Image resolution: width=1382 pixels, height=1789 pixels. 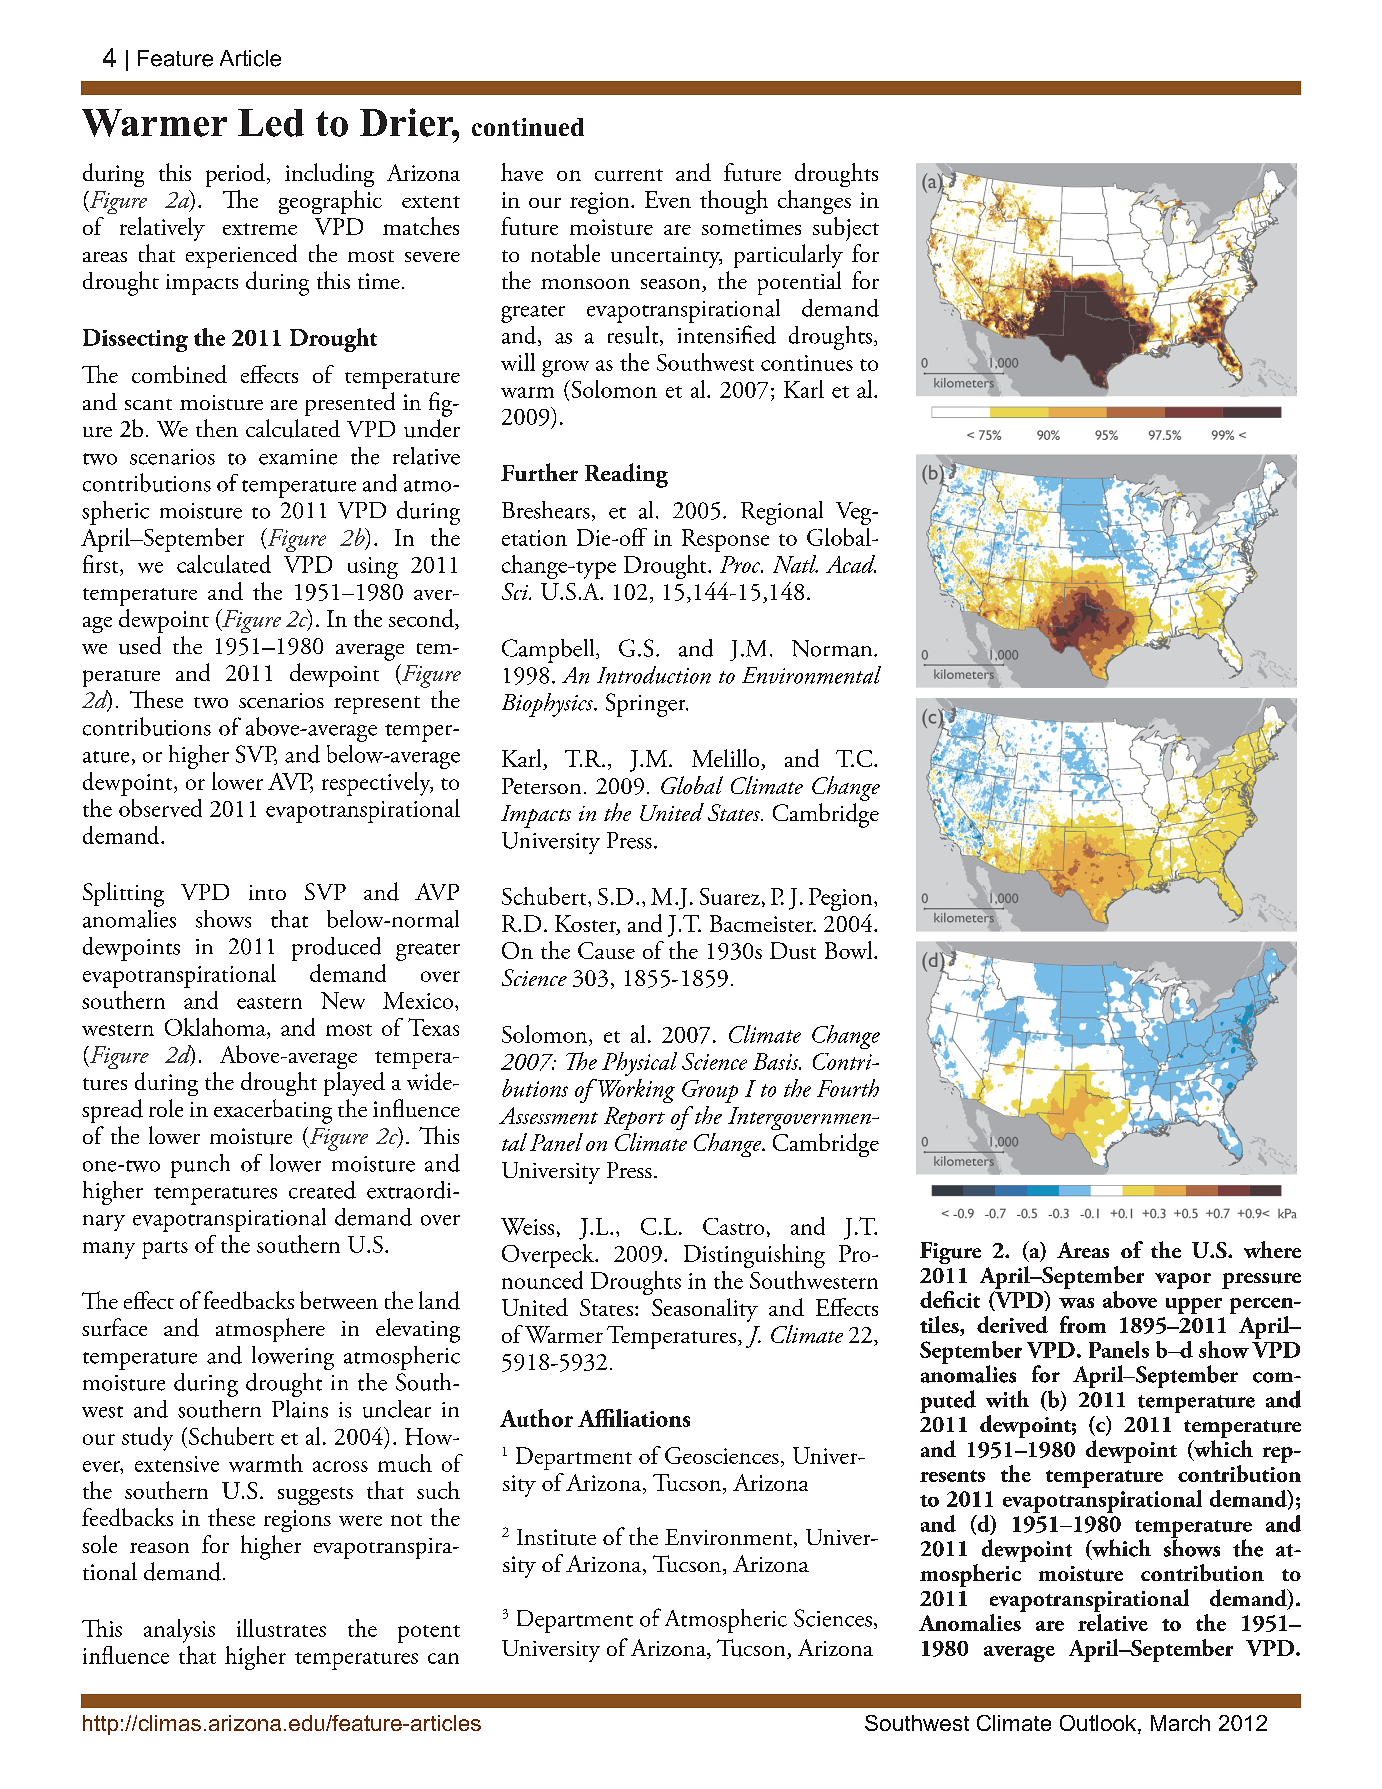 I want to click on subject, so click(x=846, y=229).
